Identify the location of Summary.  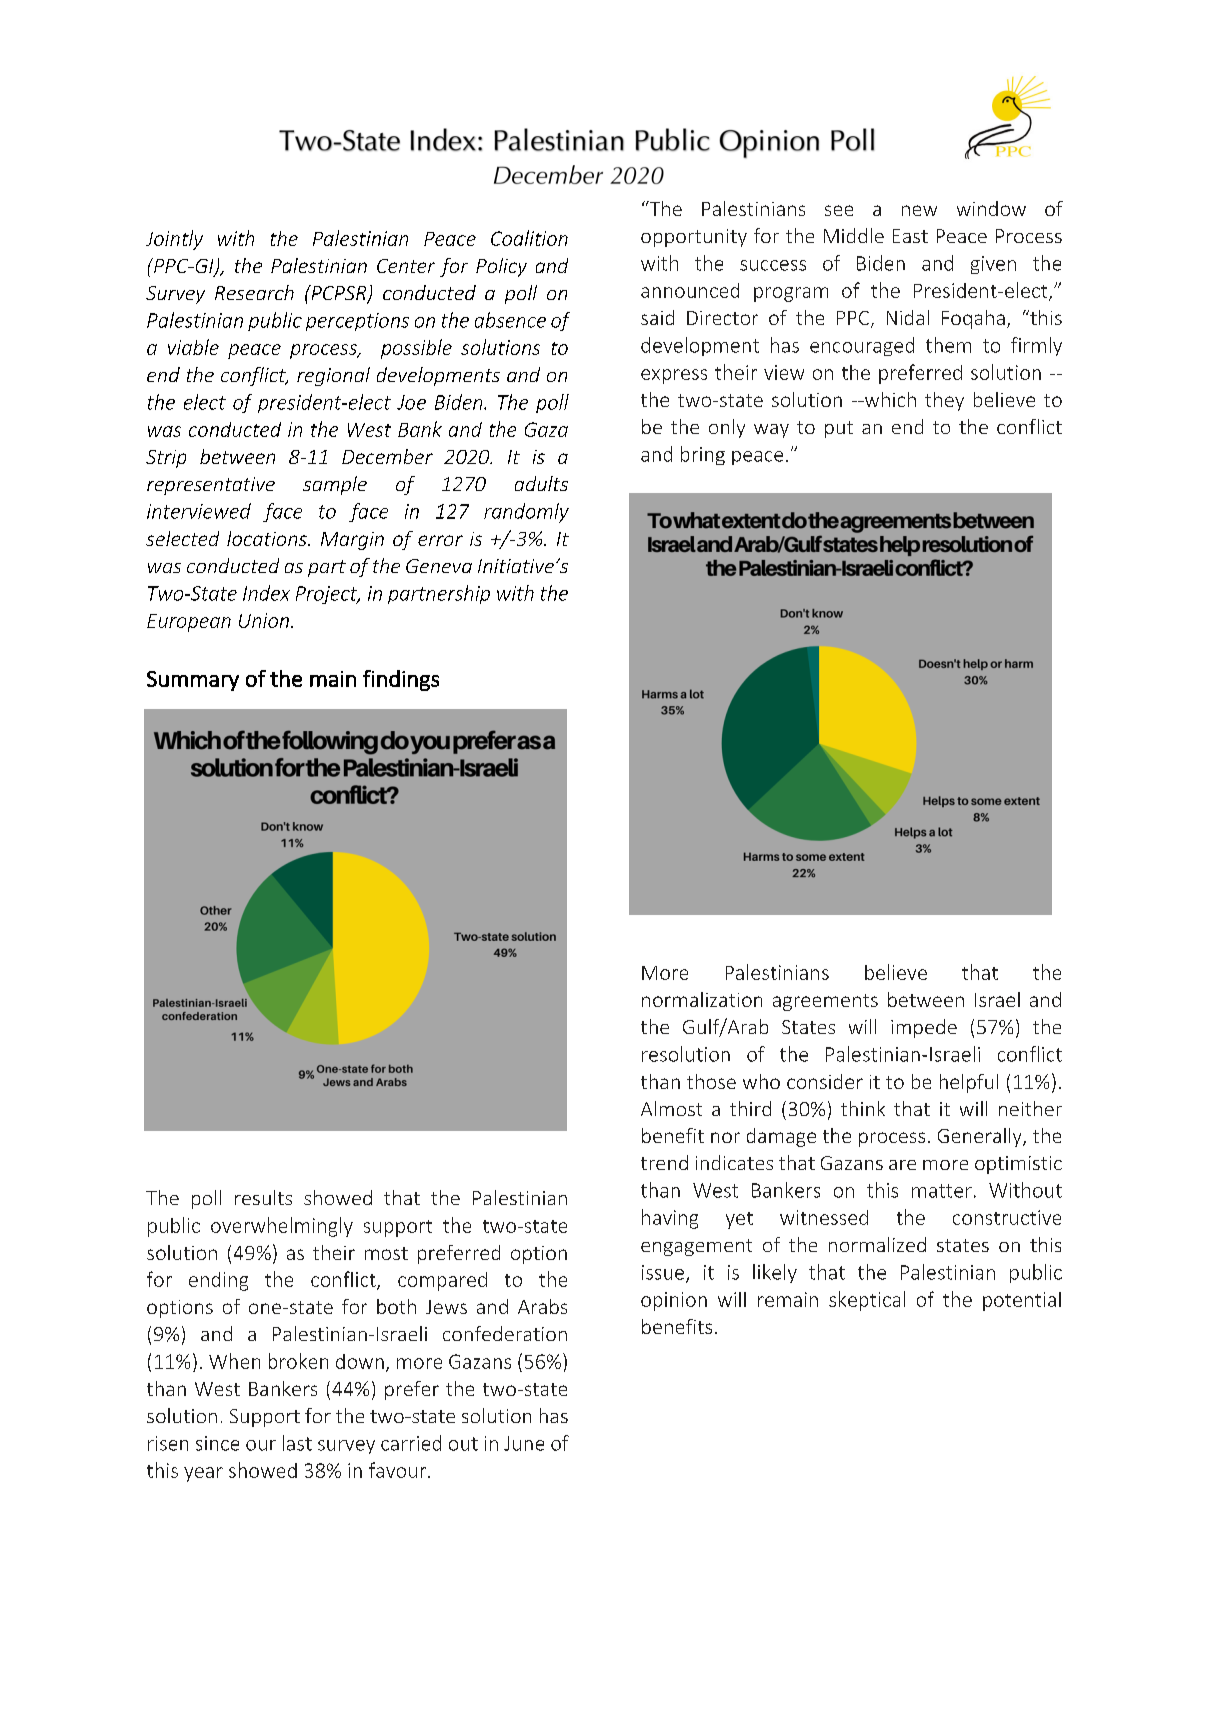
(193, 681).
